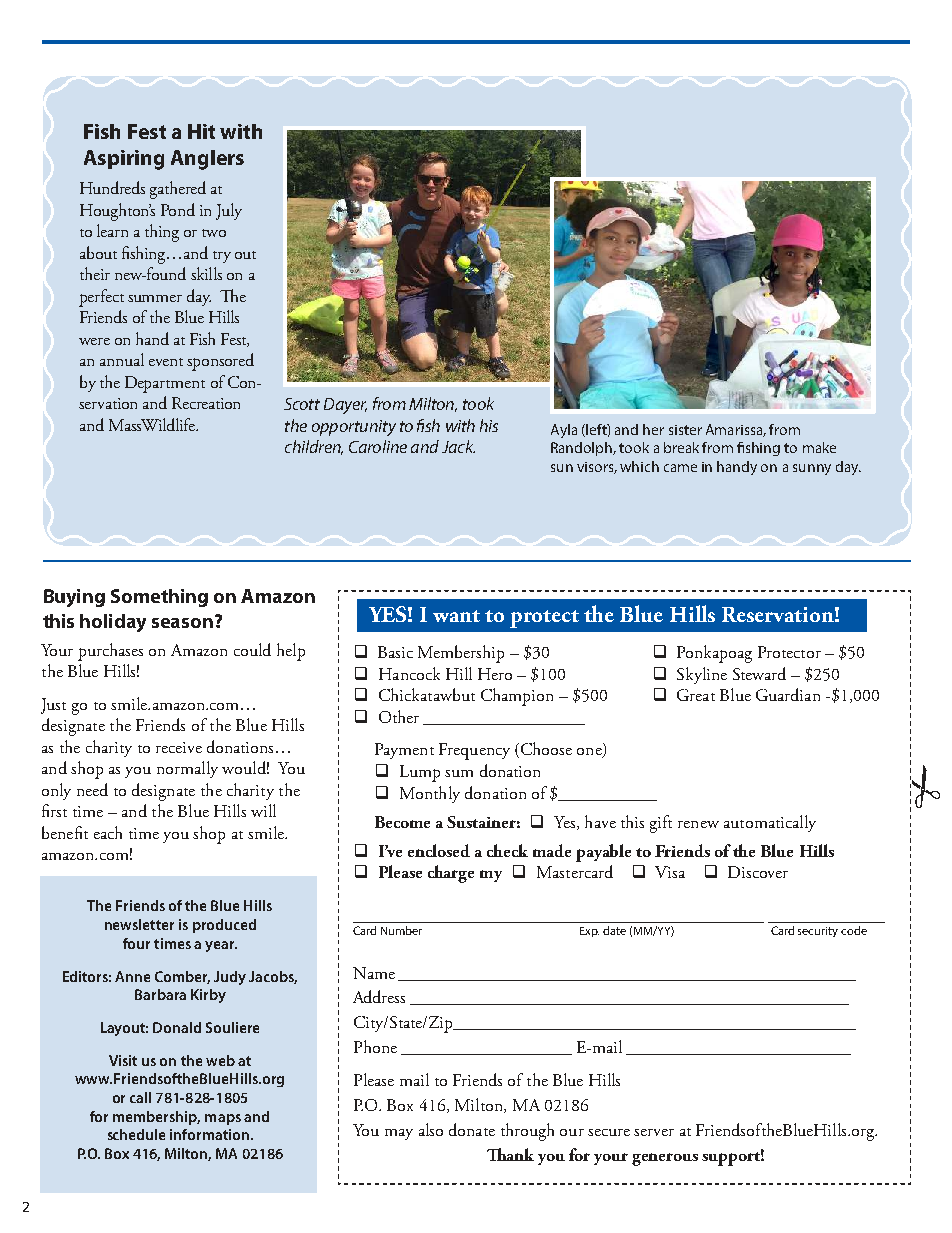 The height and width of the document is (1233, 952). Describe the element at coordinates (812, 469) in the document. I see `sunny` at that location.
